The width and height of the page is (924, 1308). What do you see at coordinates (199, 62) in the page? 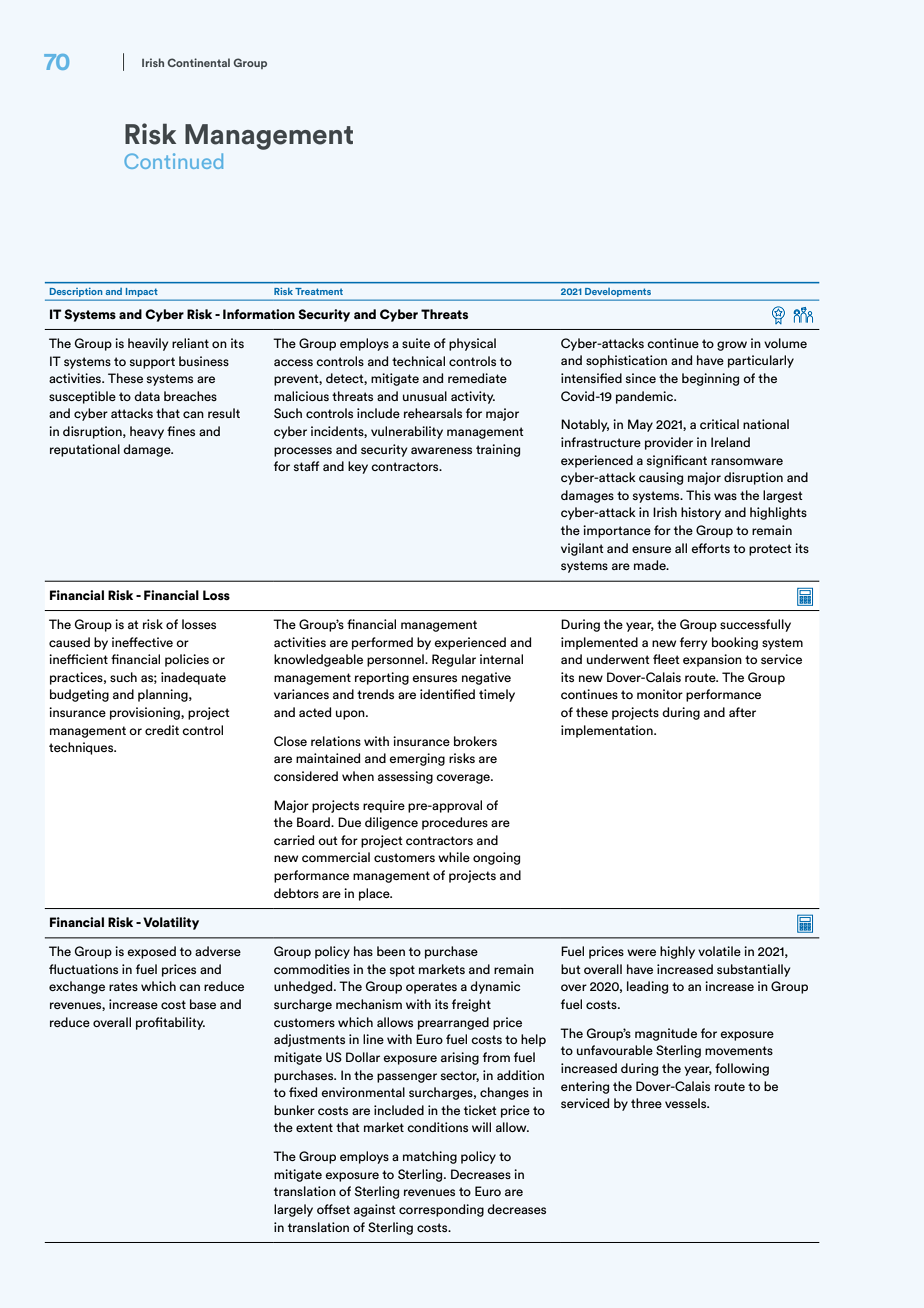
I see `Continental` at bounding box center [199, 62].
